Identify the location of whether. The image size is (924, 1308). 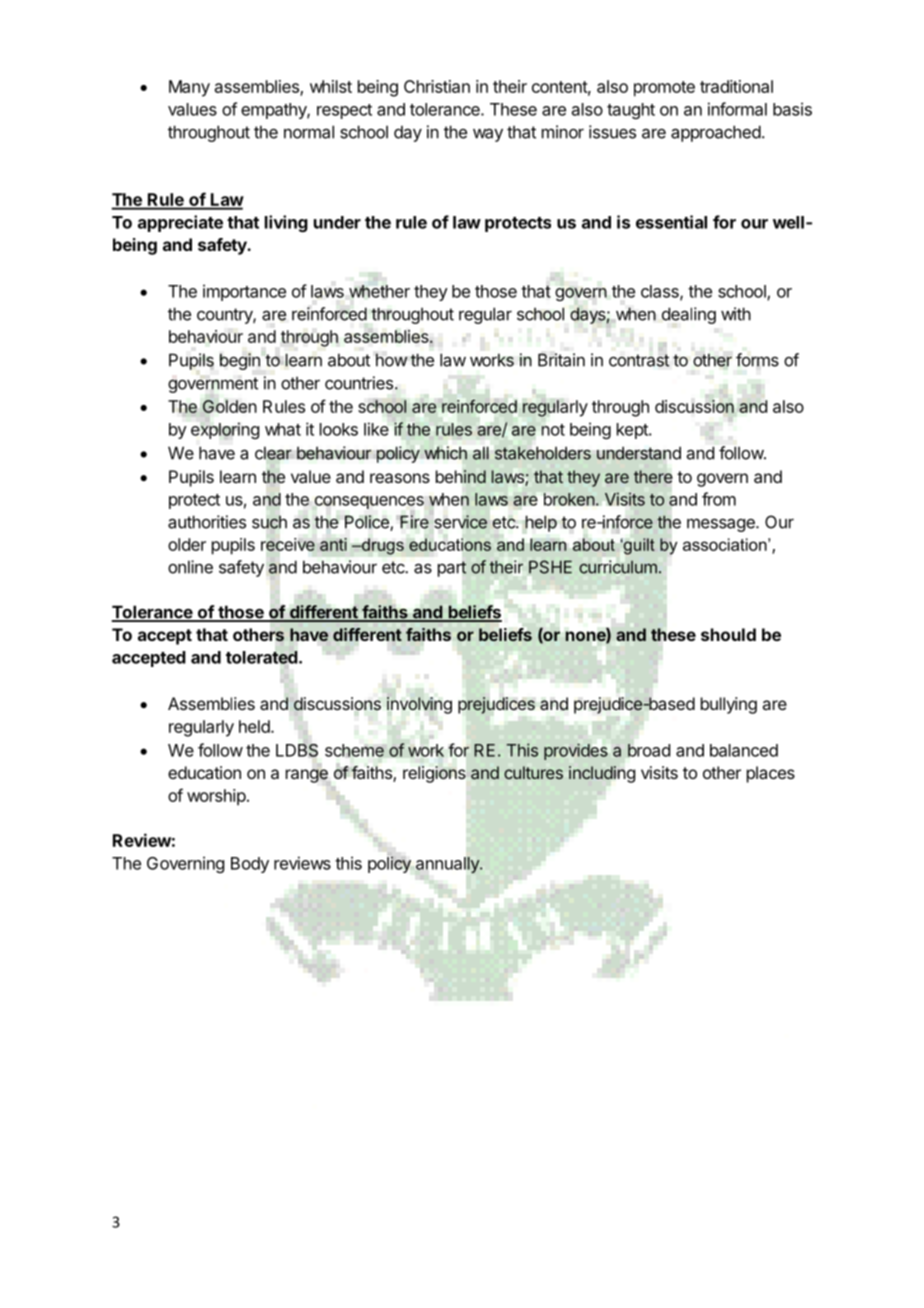
(379, 291).
